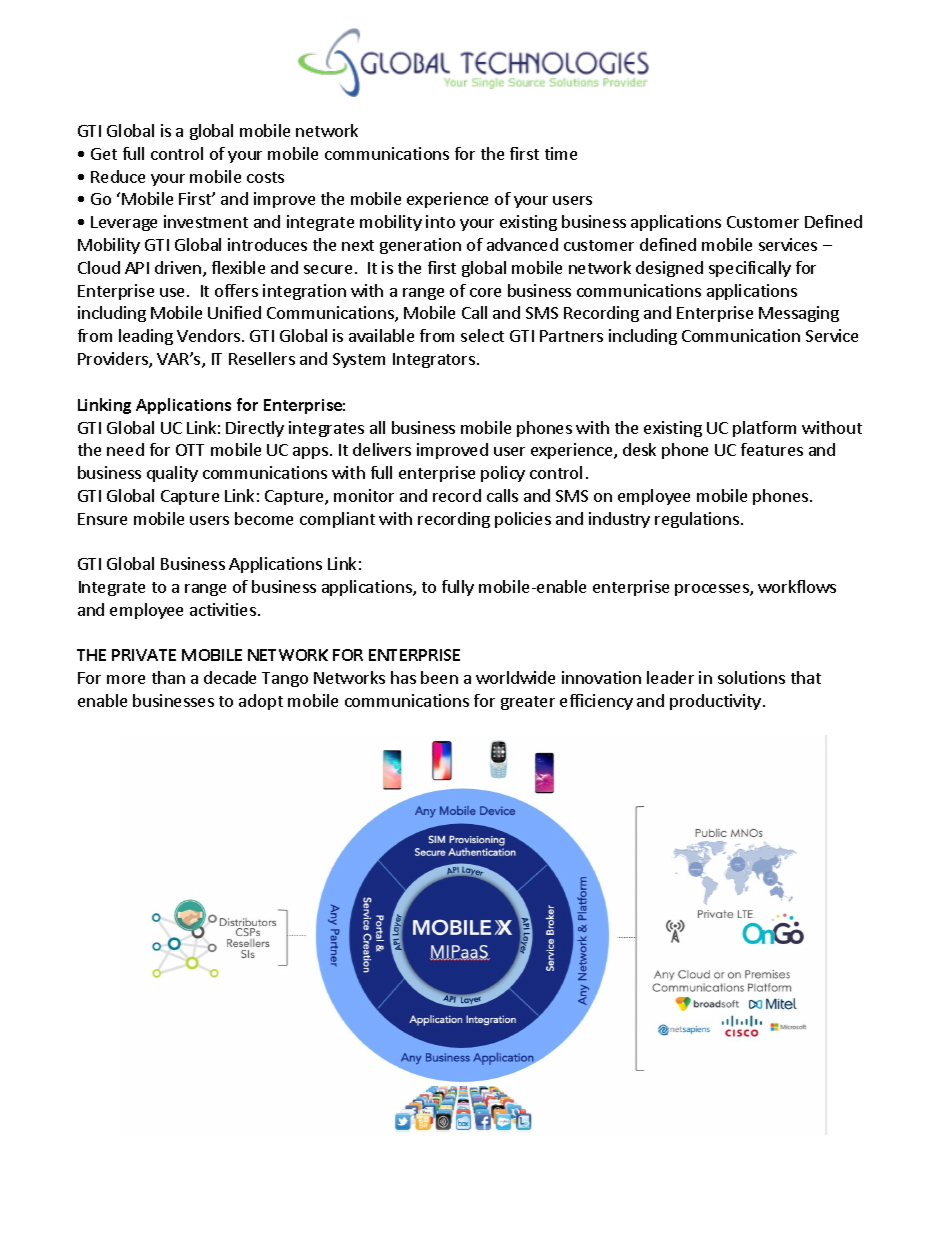 This screenshot has width=952, height=1233. What do you see at coordinates (713, 590) in the screenshot?
I see `processes` at bounding box center [713, 590].
